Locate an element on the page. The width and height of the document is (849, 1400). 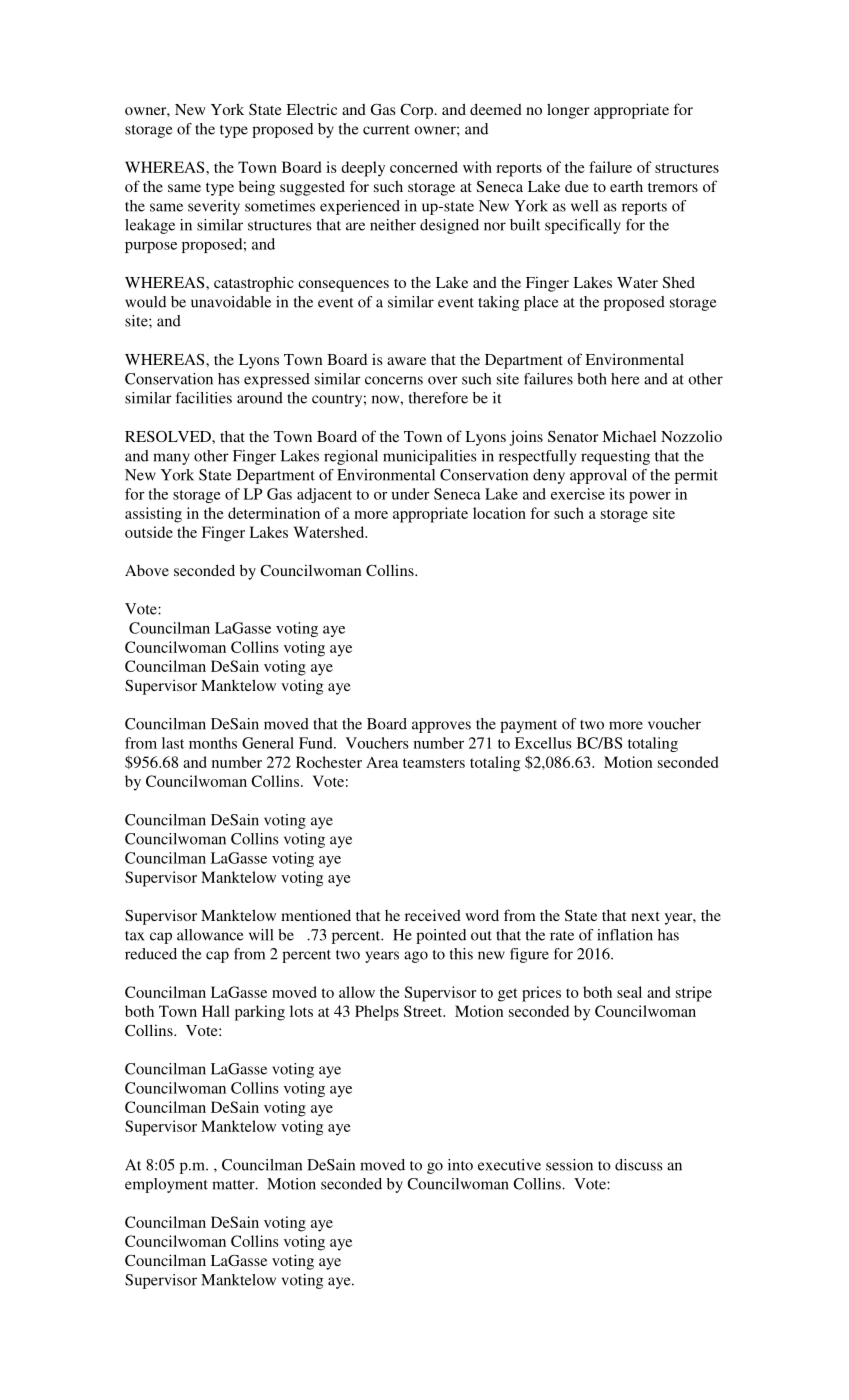
its is located at coordinates (617, 494).
